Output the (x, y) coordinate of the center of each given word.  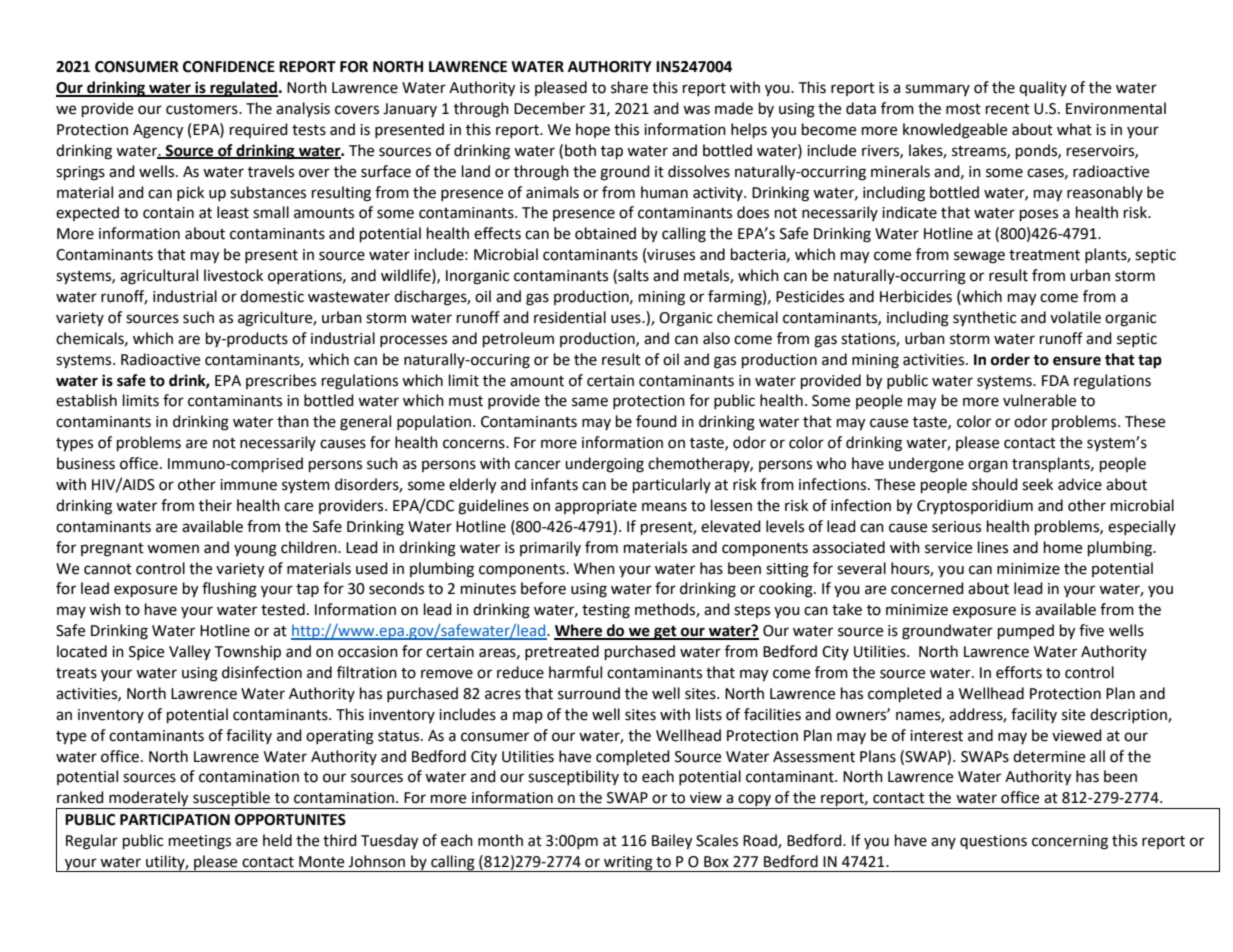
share (629, 87)
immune (248, 485)
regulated (243, 89)
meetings (200, 842)
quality (1043, 88)
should (995, 484)
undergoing (604, 465)
